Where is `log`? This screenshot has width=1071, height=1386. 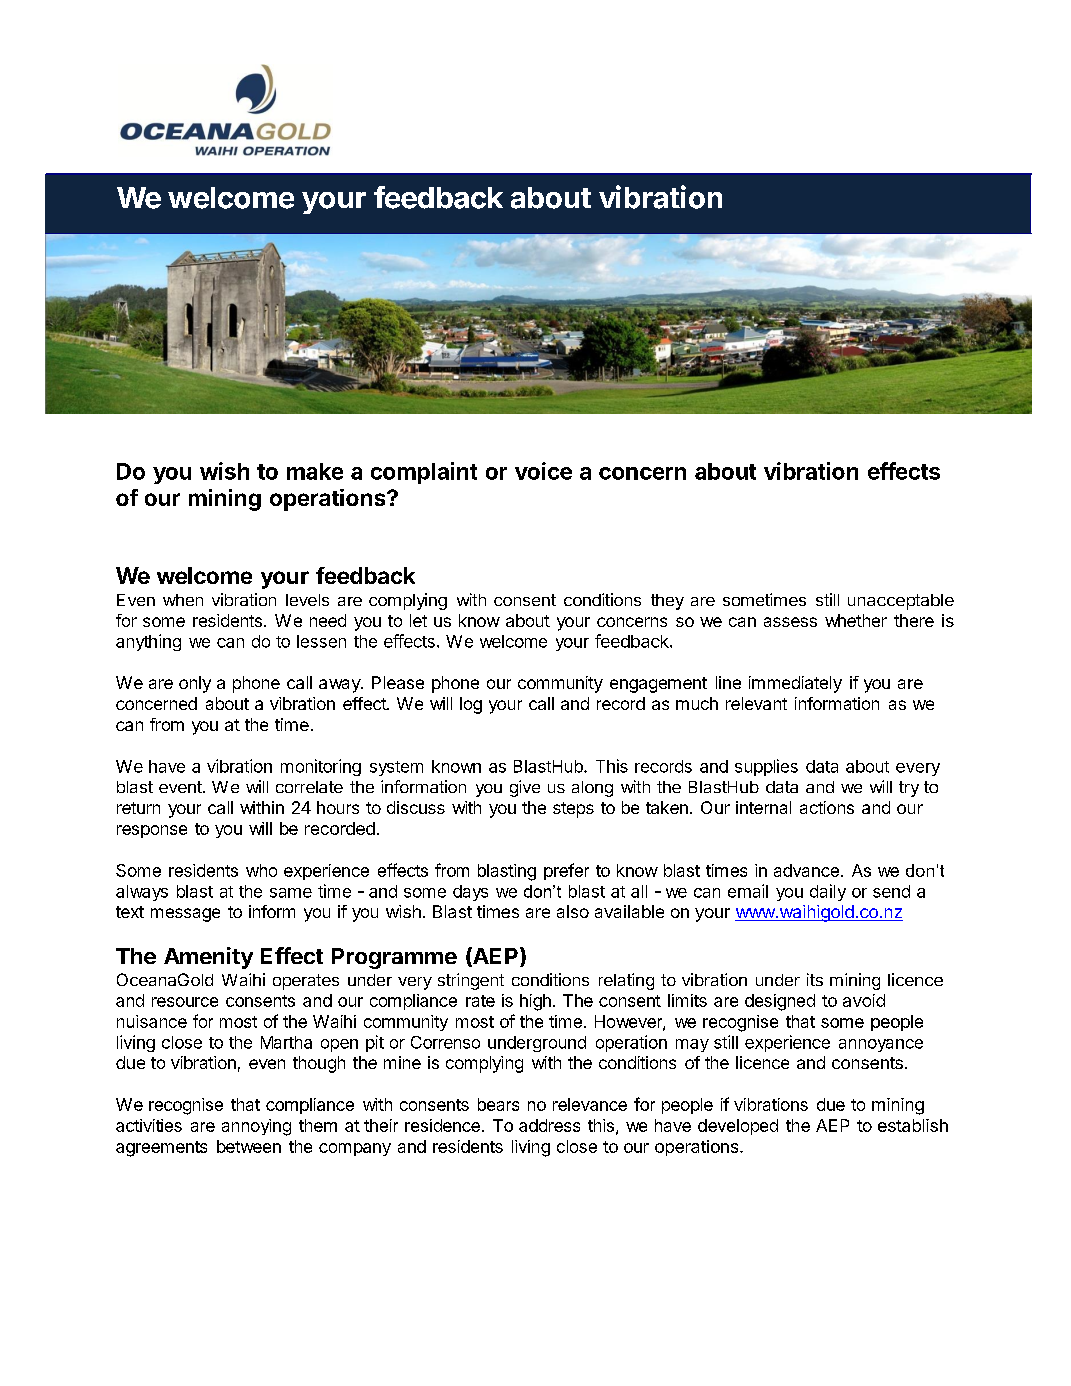 log is located at coordinates (471, 705).
